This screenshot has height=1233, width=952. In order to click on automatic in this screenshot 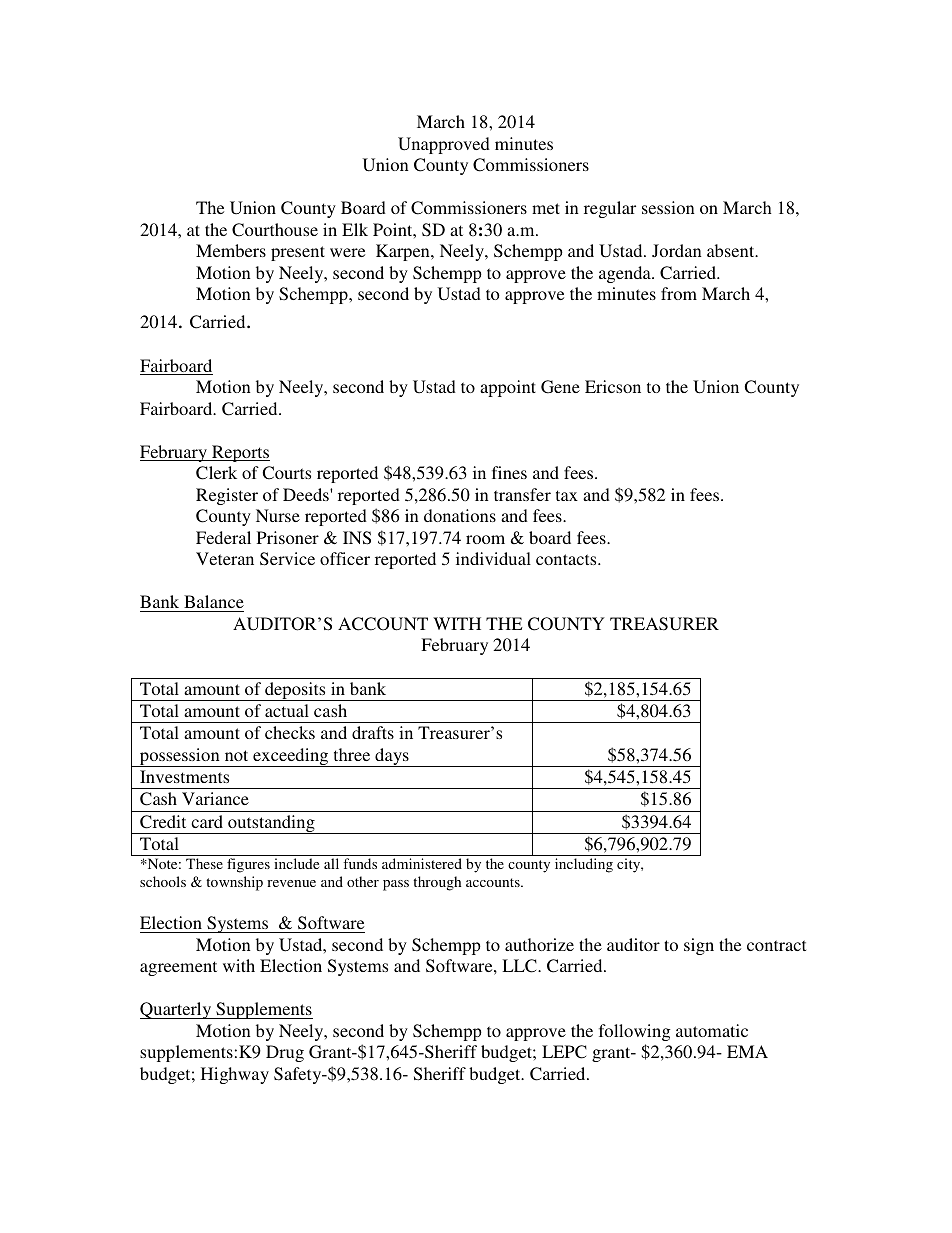, I will do `click(712, 1030)`.
